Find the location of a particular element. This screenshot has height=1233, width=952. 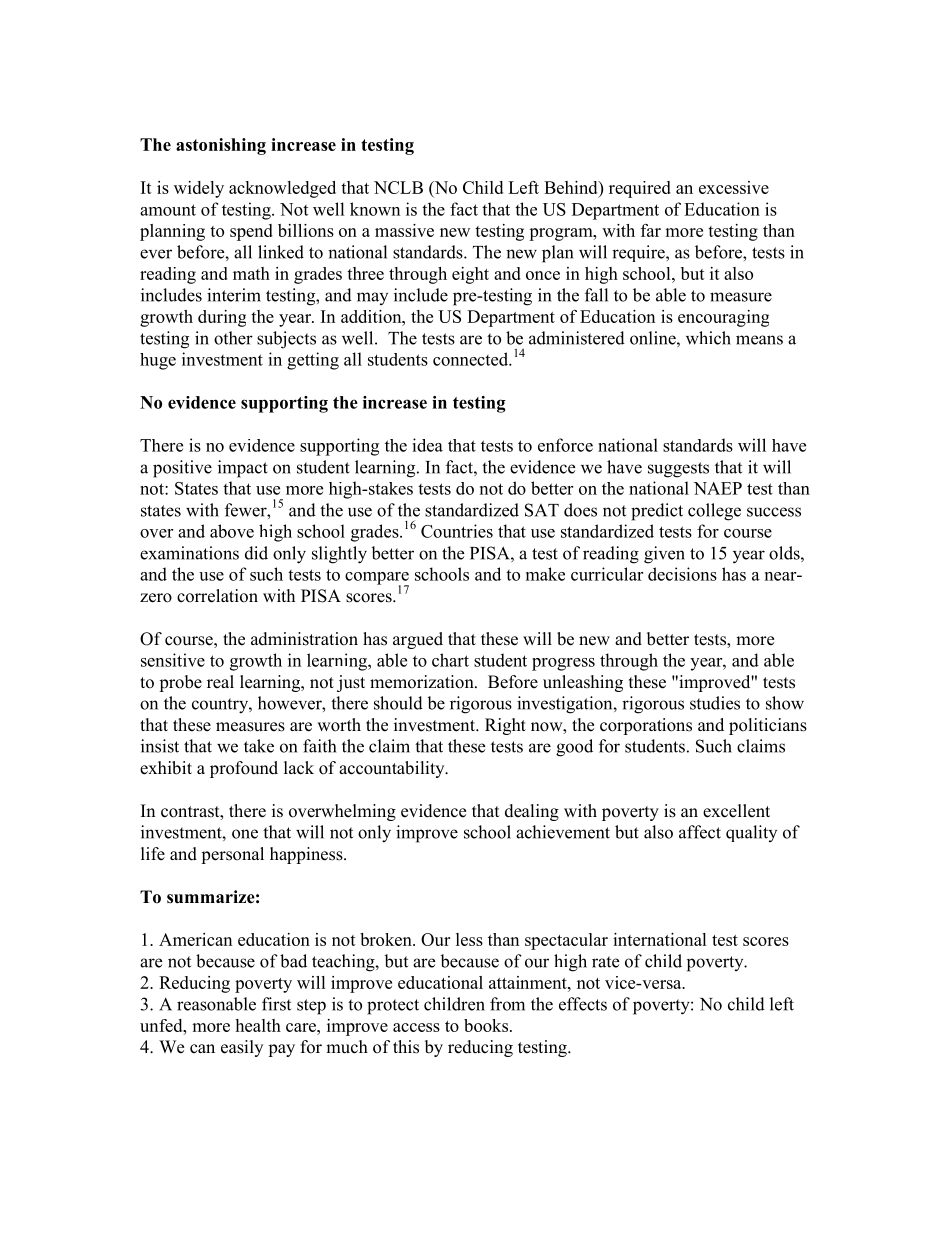

argued is located at coordinates (418, 640).
